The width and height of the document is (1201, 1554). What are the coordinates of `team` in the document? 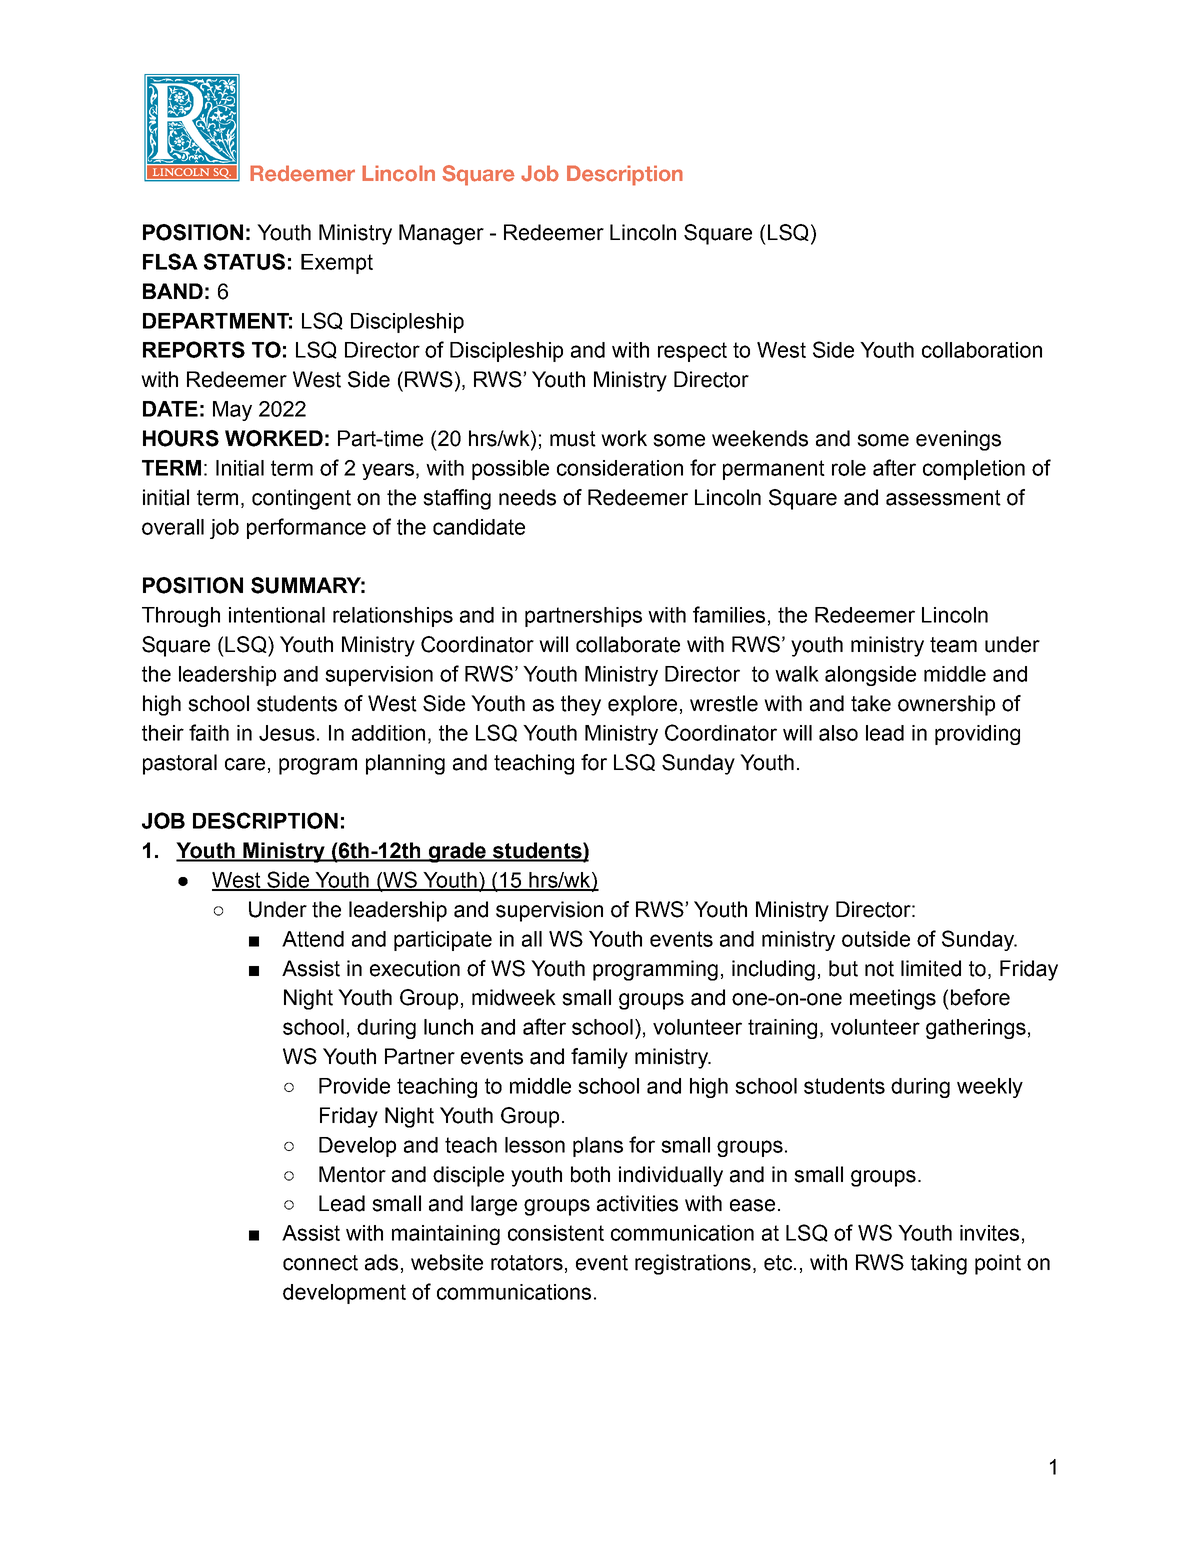 It's located at (953, 645).
